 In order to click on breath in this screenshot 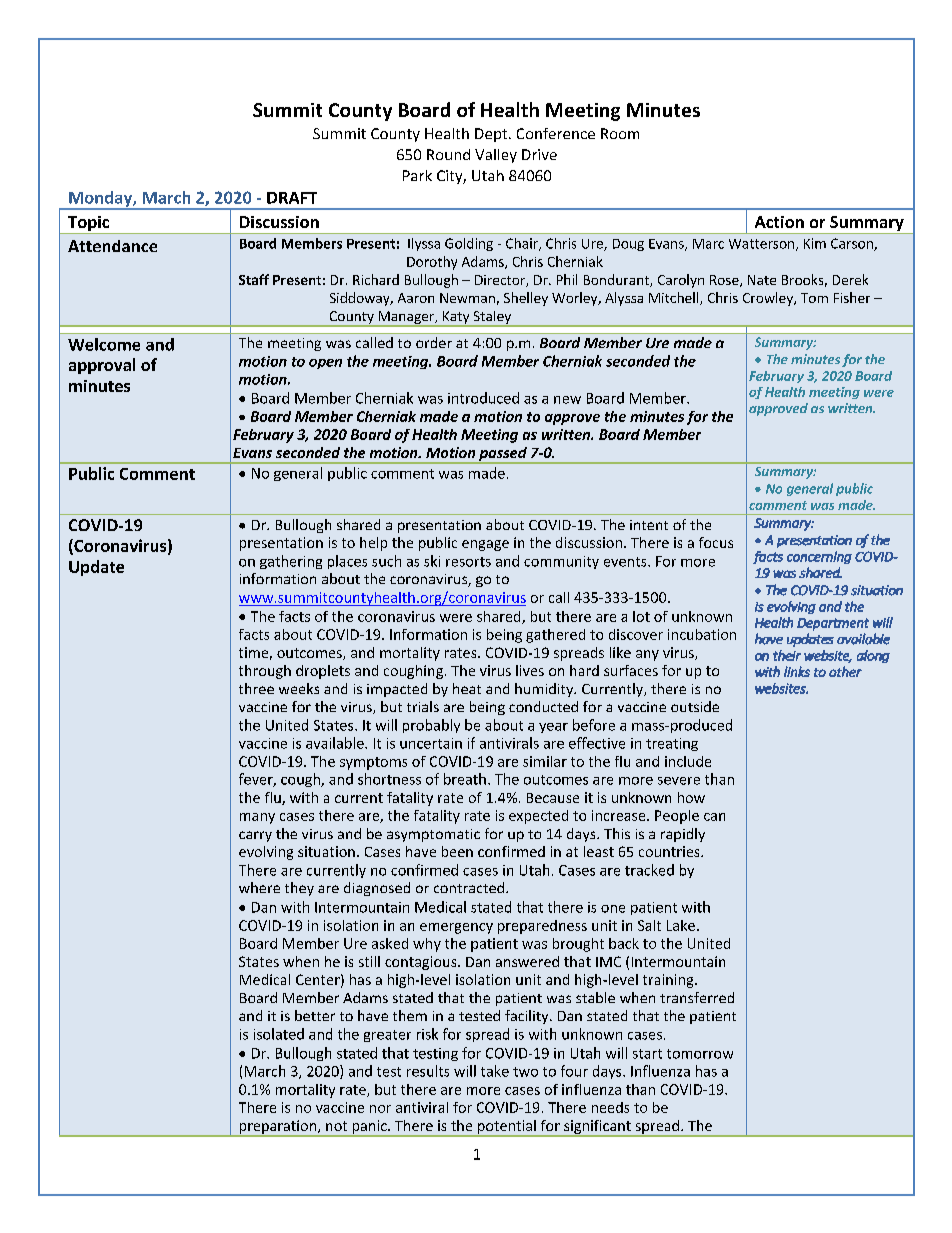, I will do `click(465, 779)`.
